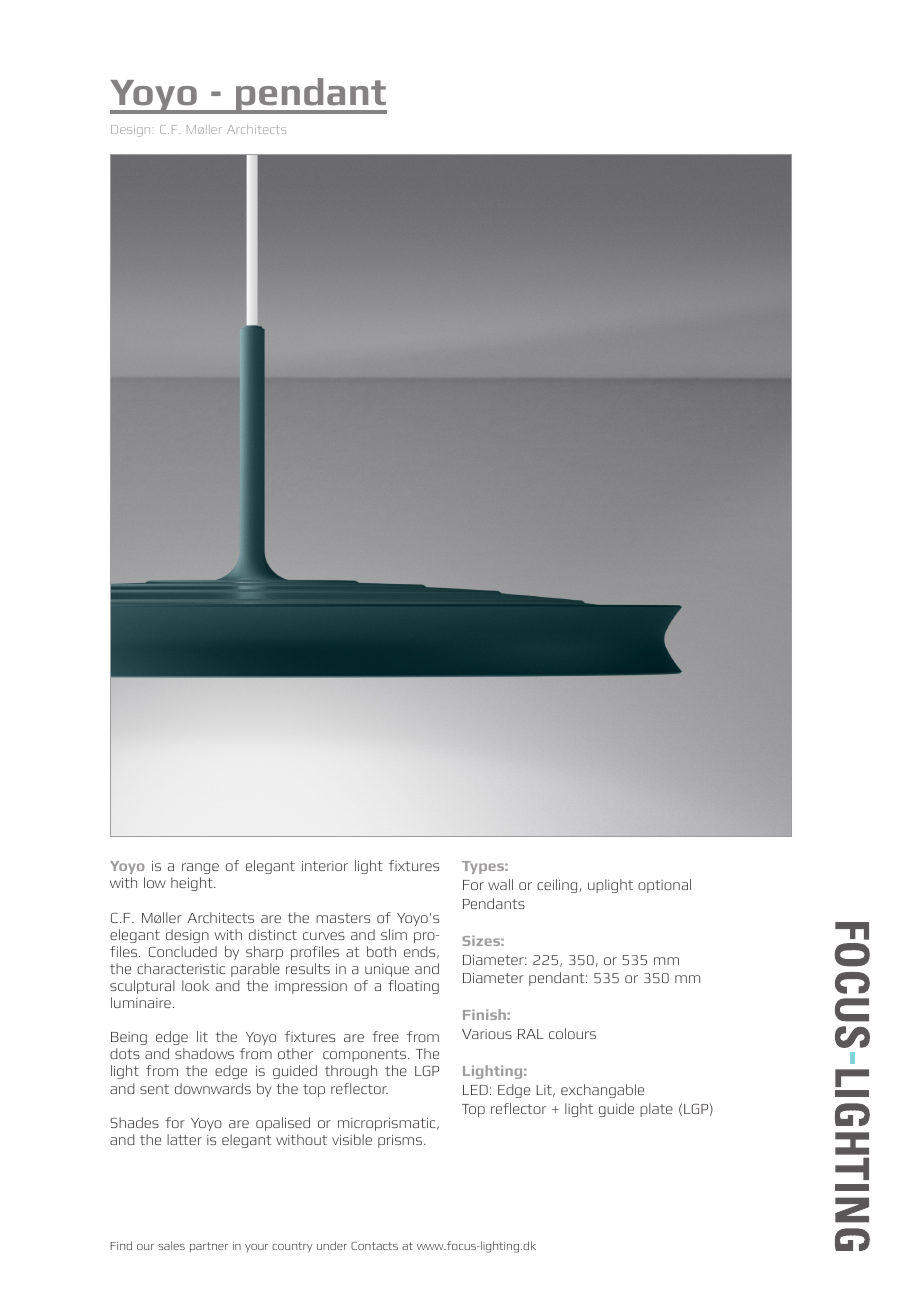 The height and width of the screenshot is (1308, 924). Describe the element at coordinates (193, 884) in the screenshot. I see `height` at that location.
